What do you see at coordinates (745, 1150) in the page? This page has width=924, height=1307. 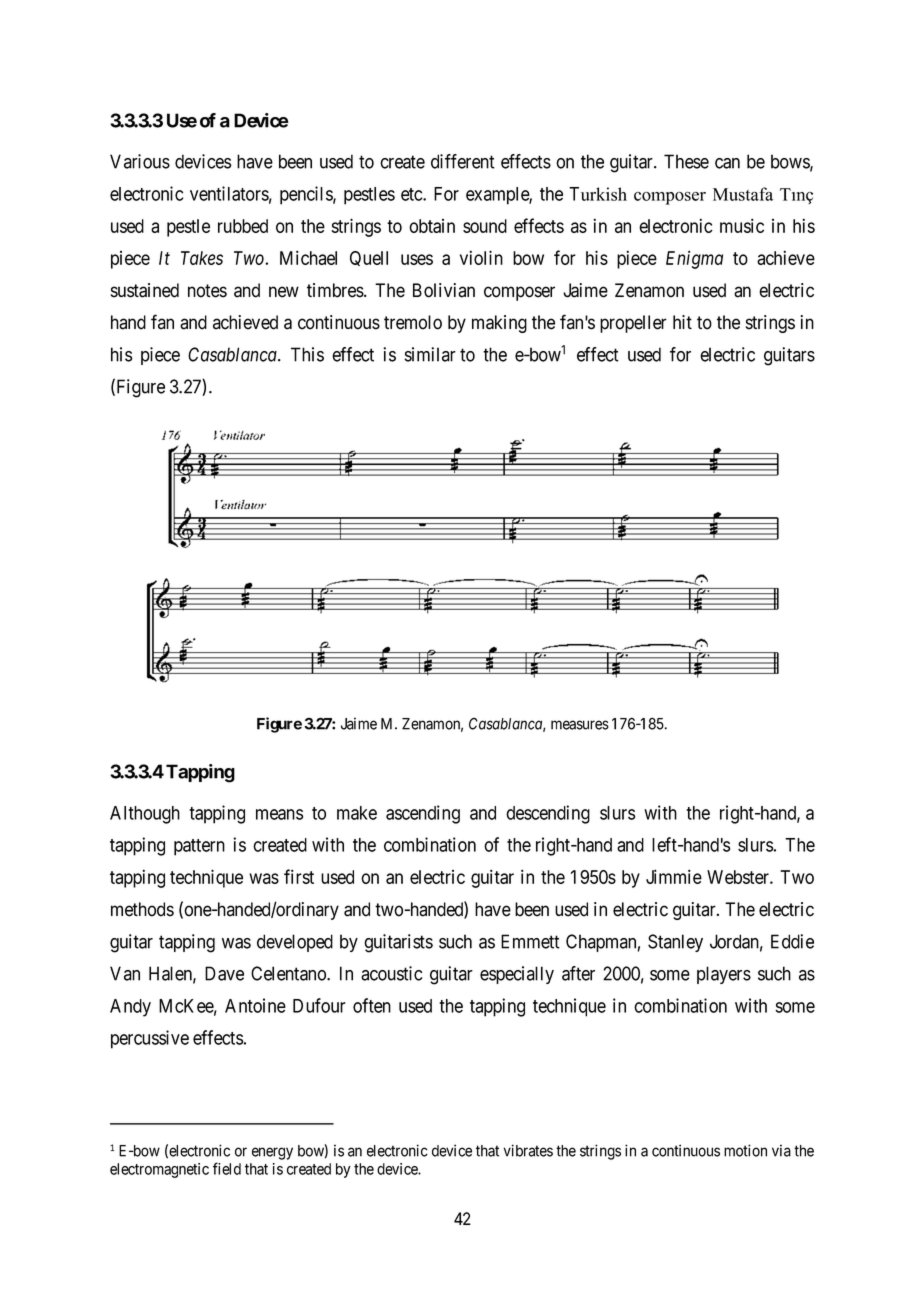 I see `motion` at bounding box center [745, 1150].
